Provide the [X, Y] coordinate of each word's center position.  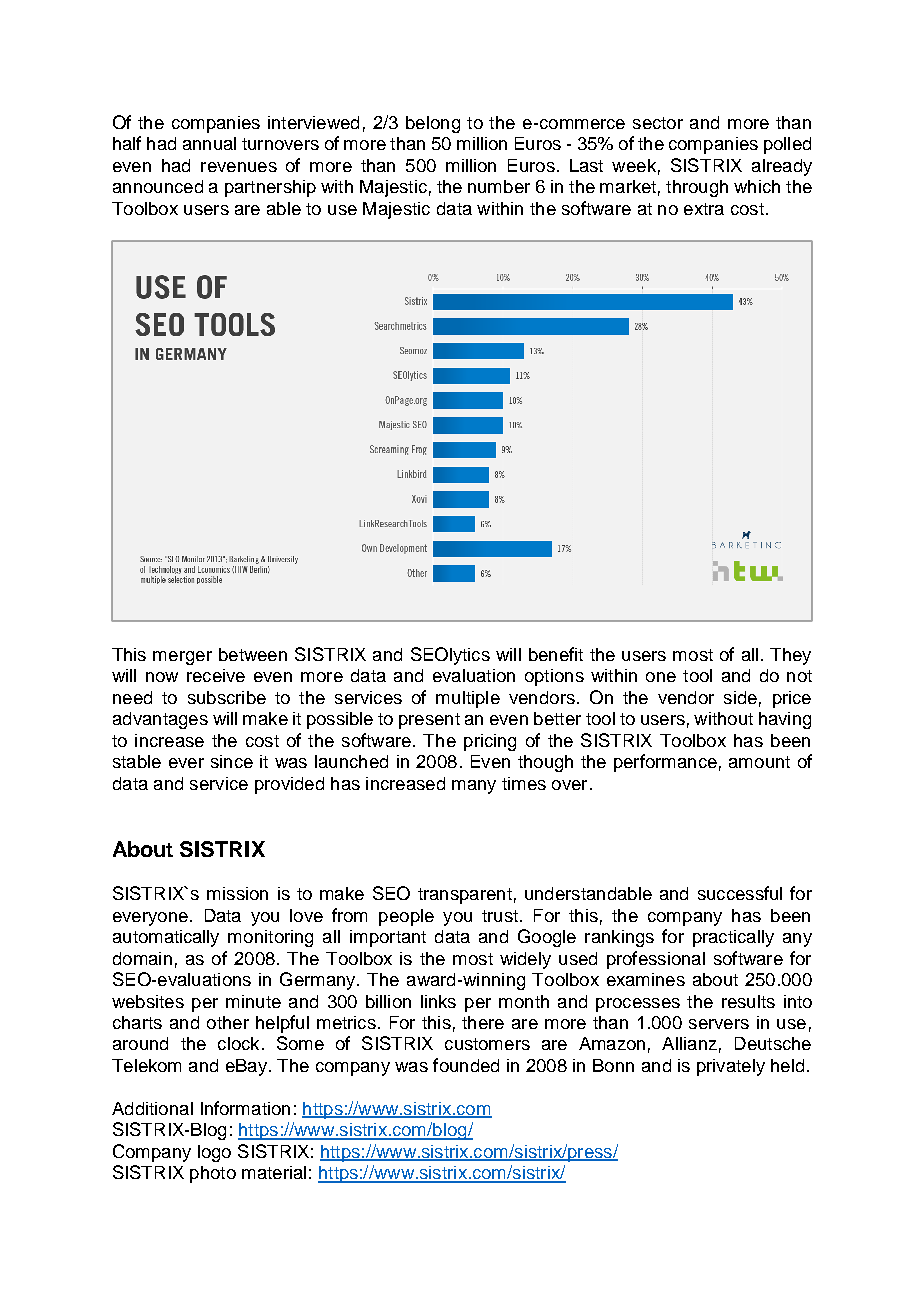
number [499, 186]
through [697, 188]
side [740, 697]
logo [214, 1153]
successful [740, 893]
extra [704, 209]
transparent [465, 896]
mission [237, 893]
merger [182, 658]
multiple [468, 699]
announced [158, 186]
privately [731, 1067]
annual [209, 143]
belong [433, 124]
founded [466, 1065]
